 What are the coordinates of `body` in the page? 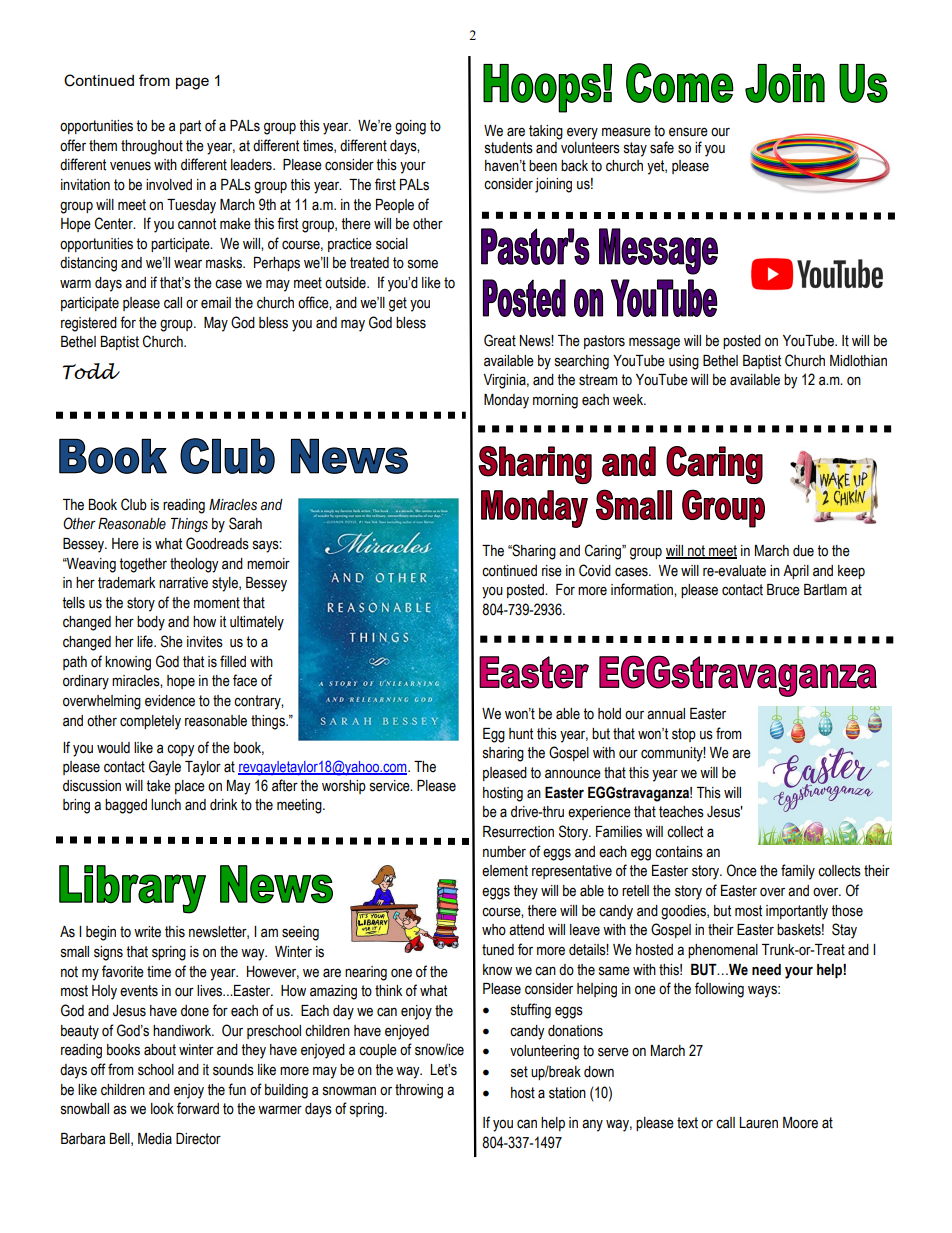 It's located at (151, 623).
